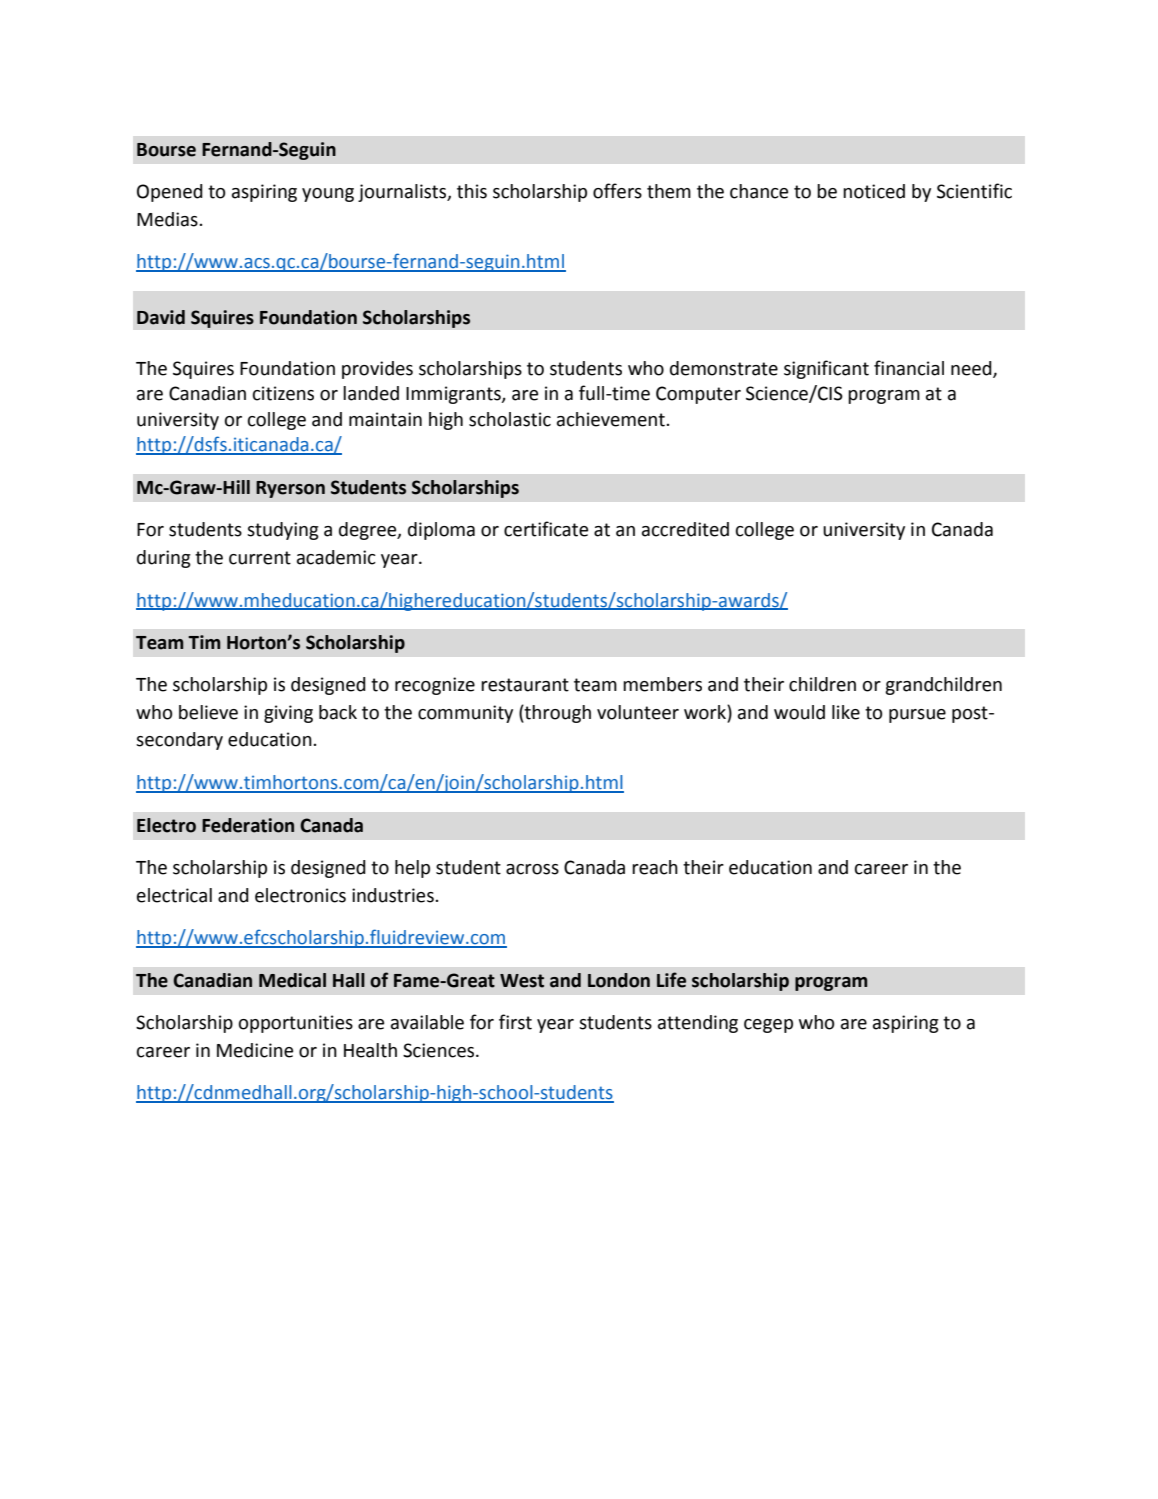  Describe the element at coordinates (260, 558) in the document. I see `current` at that location.
